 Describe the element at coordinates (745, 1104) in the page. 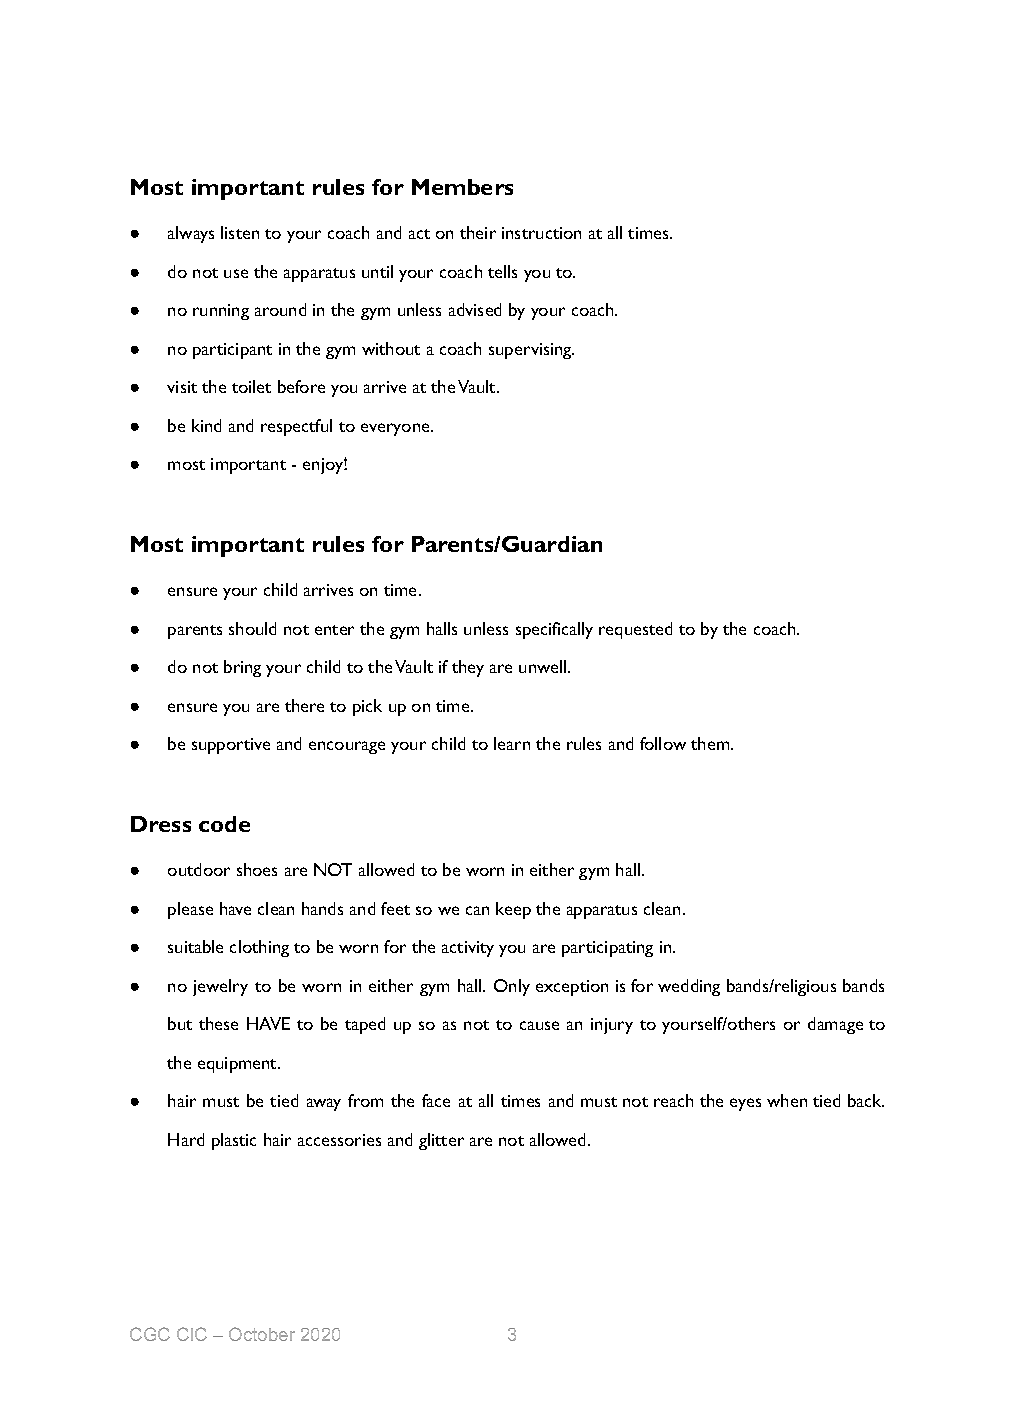

I see `eyes` at that location.
